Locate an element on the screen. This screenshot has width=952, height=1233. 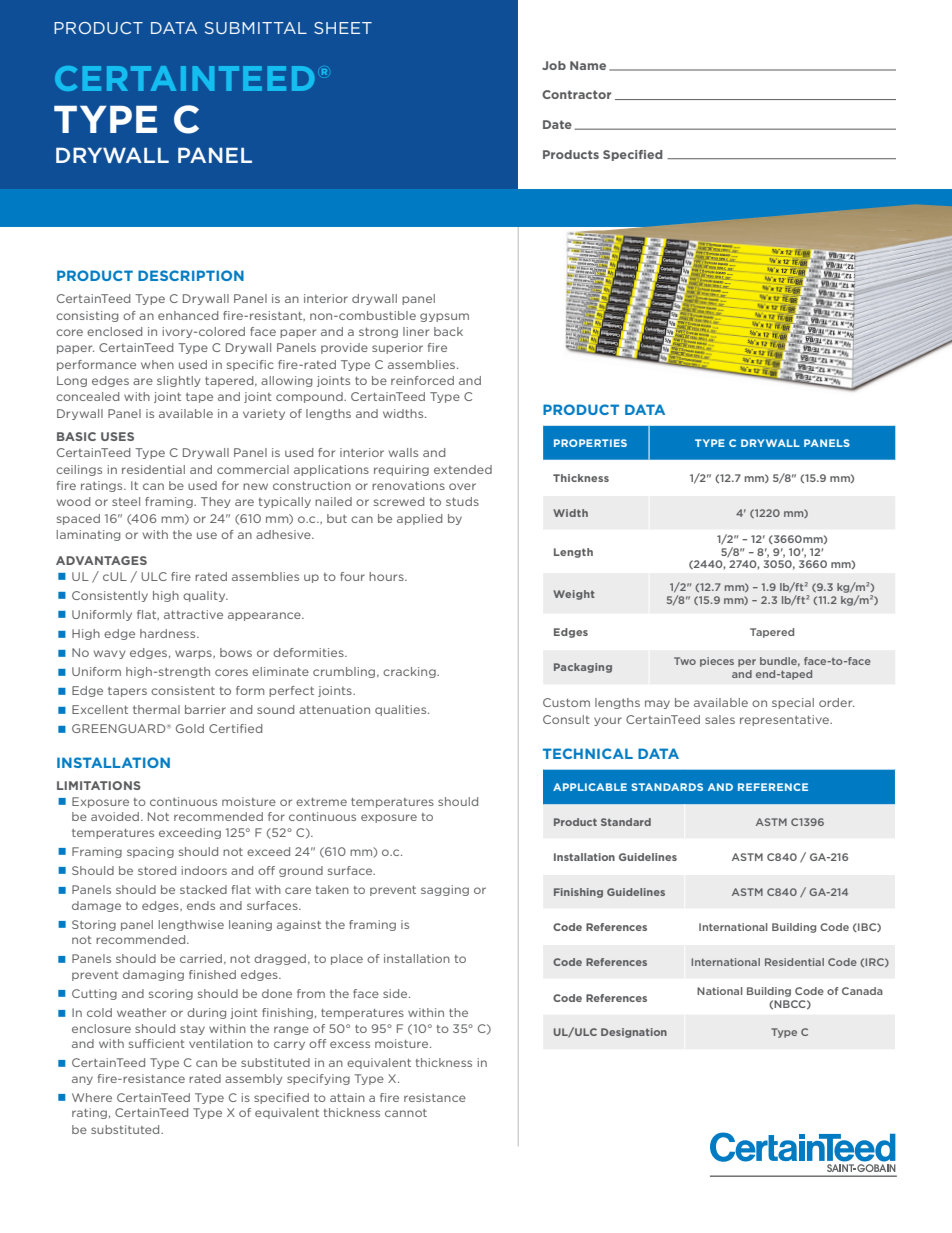
Designation is located at coordinates (634, 1033).
